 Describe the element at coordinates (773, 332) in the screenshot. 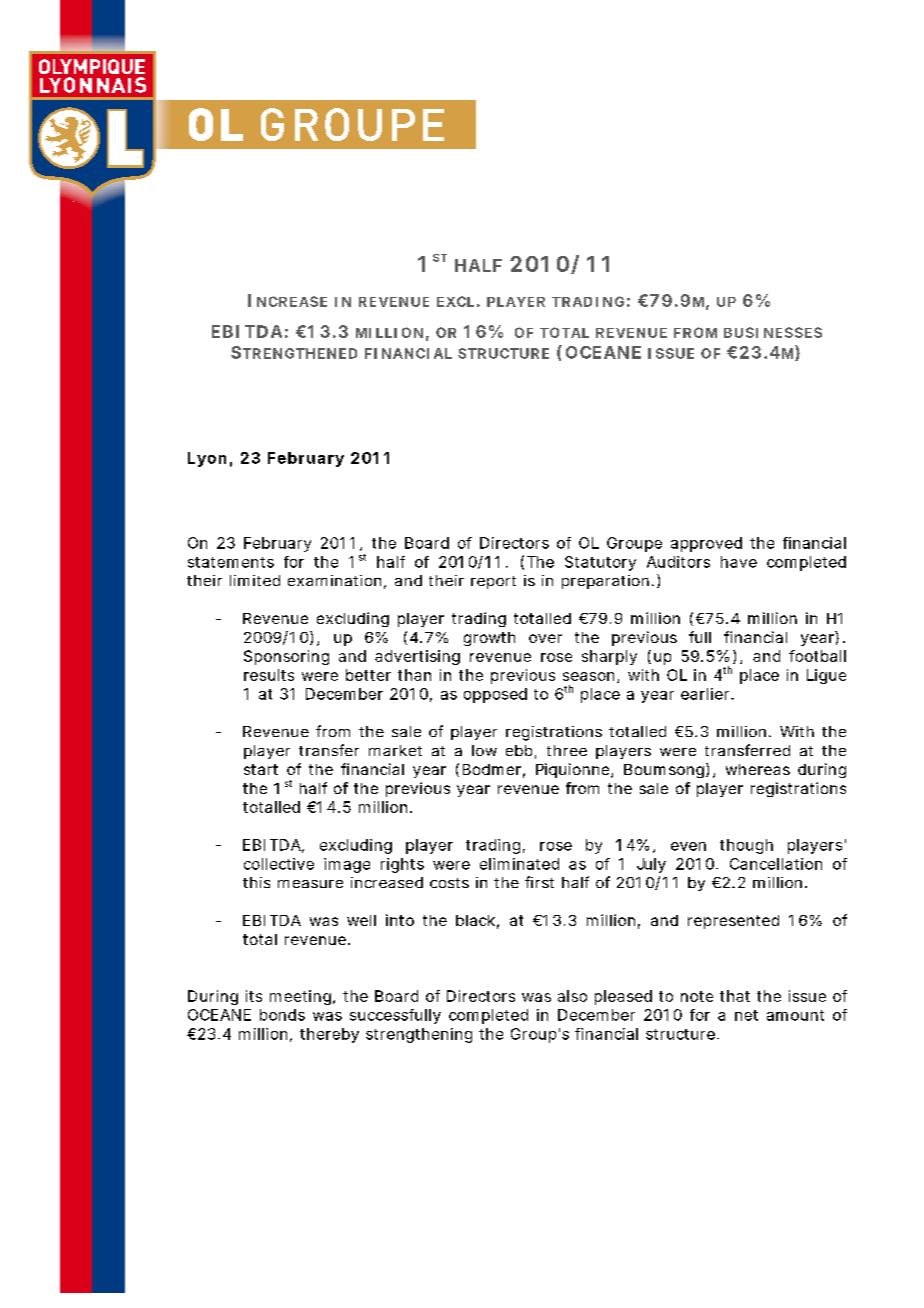

I see `BUSINESSES` at that location.
